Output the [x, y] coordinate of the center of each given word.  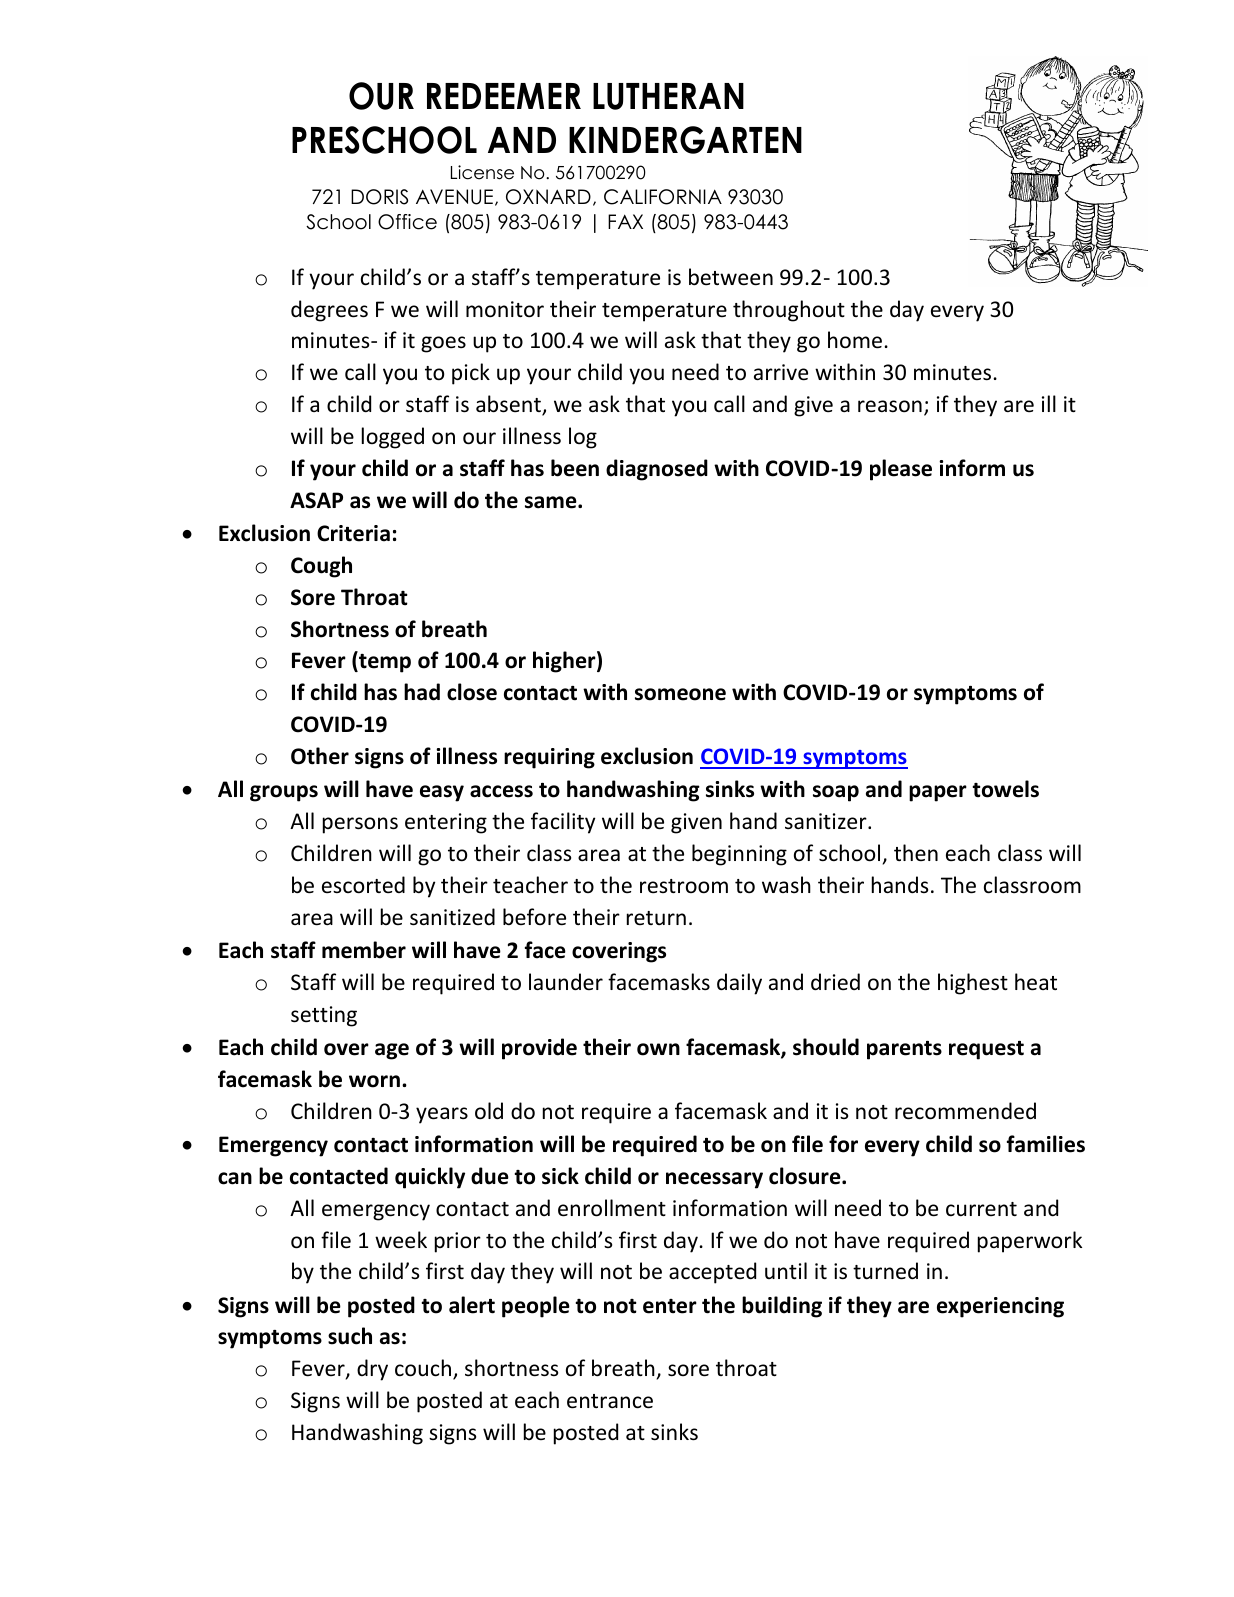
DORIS [379, 197]
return [656, 918]
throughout [789, 311]
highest [973, 984]
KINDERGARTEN [685, 140]
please [901, 470]
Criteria [353, 533]
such [350, 1336]
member [364, 950]
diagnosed [657, 470]
